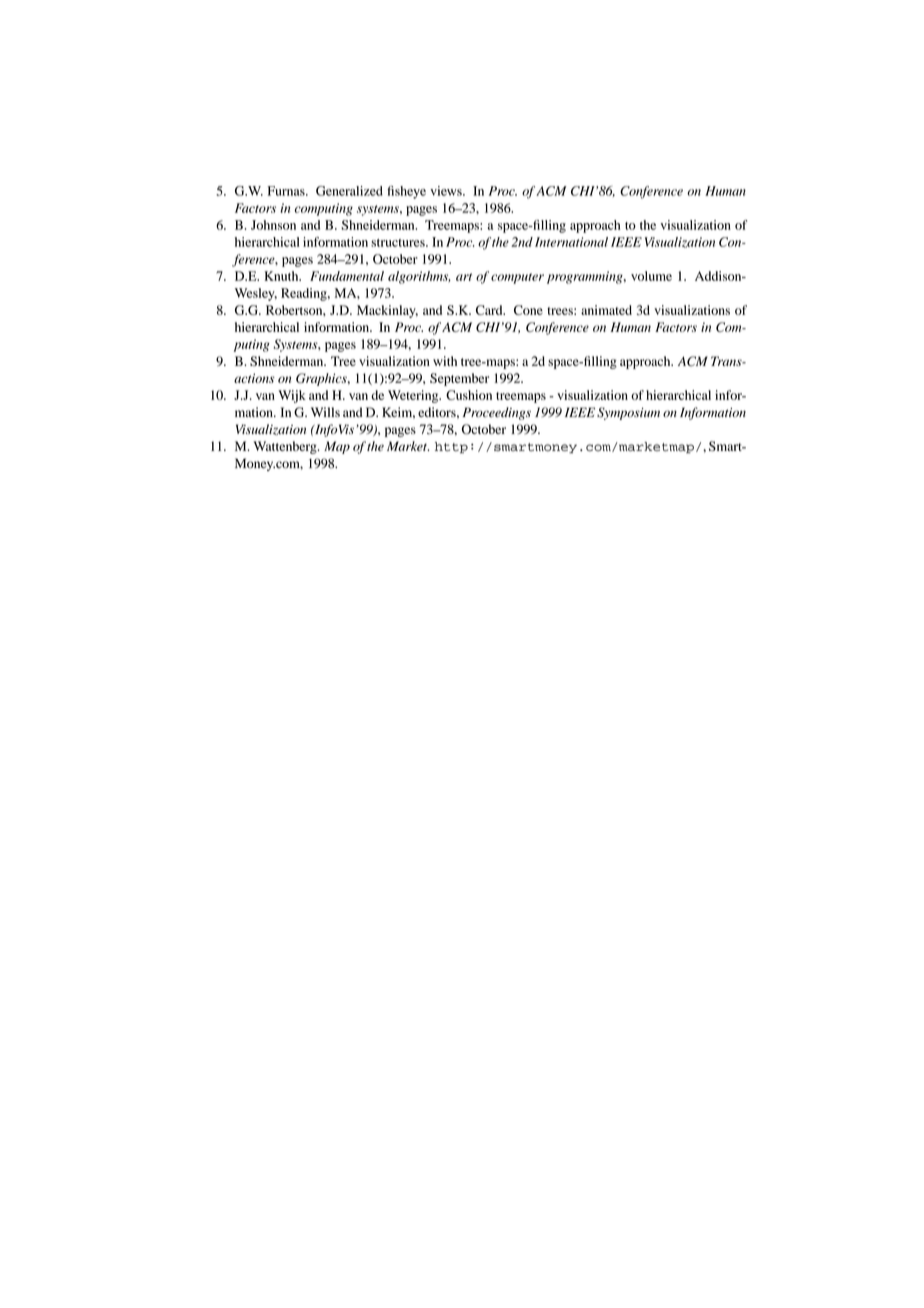 The height and width of the screenshot is (1308, 924). What do you see at coordinates (349, 191) in the screenshot?
I see `Generalized` at bounding box center [349, 191].
